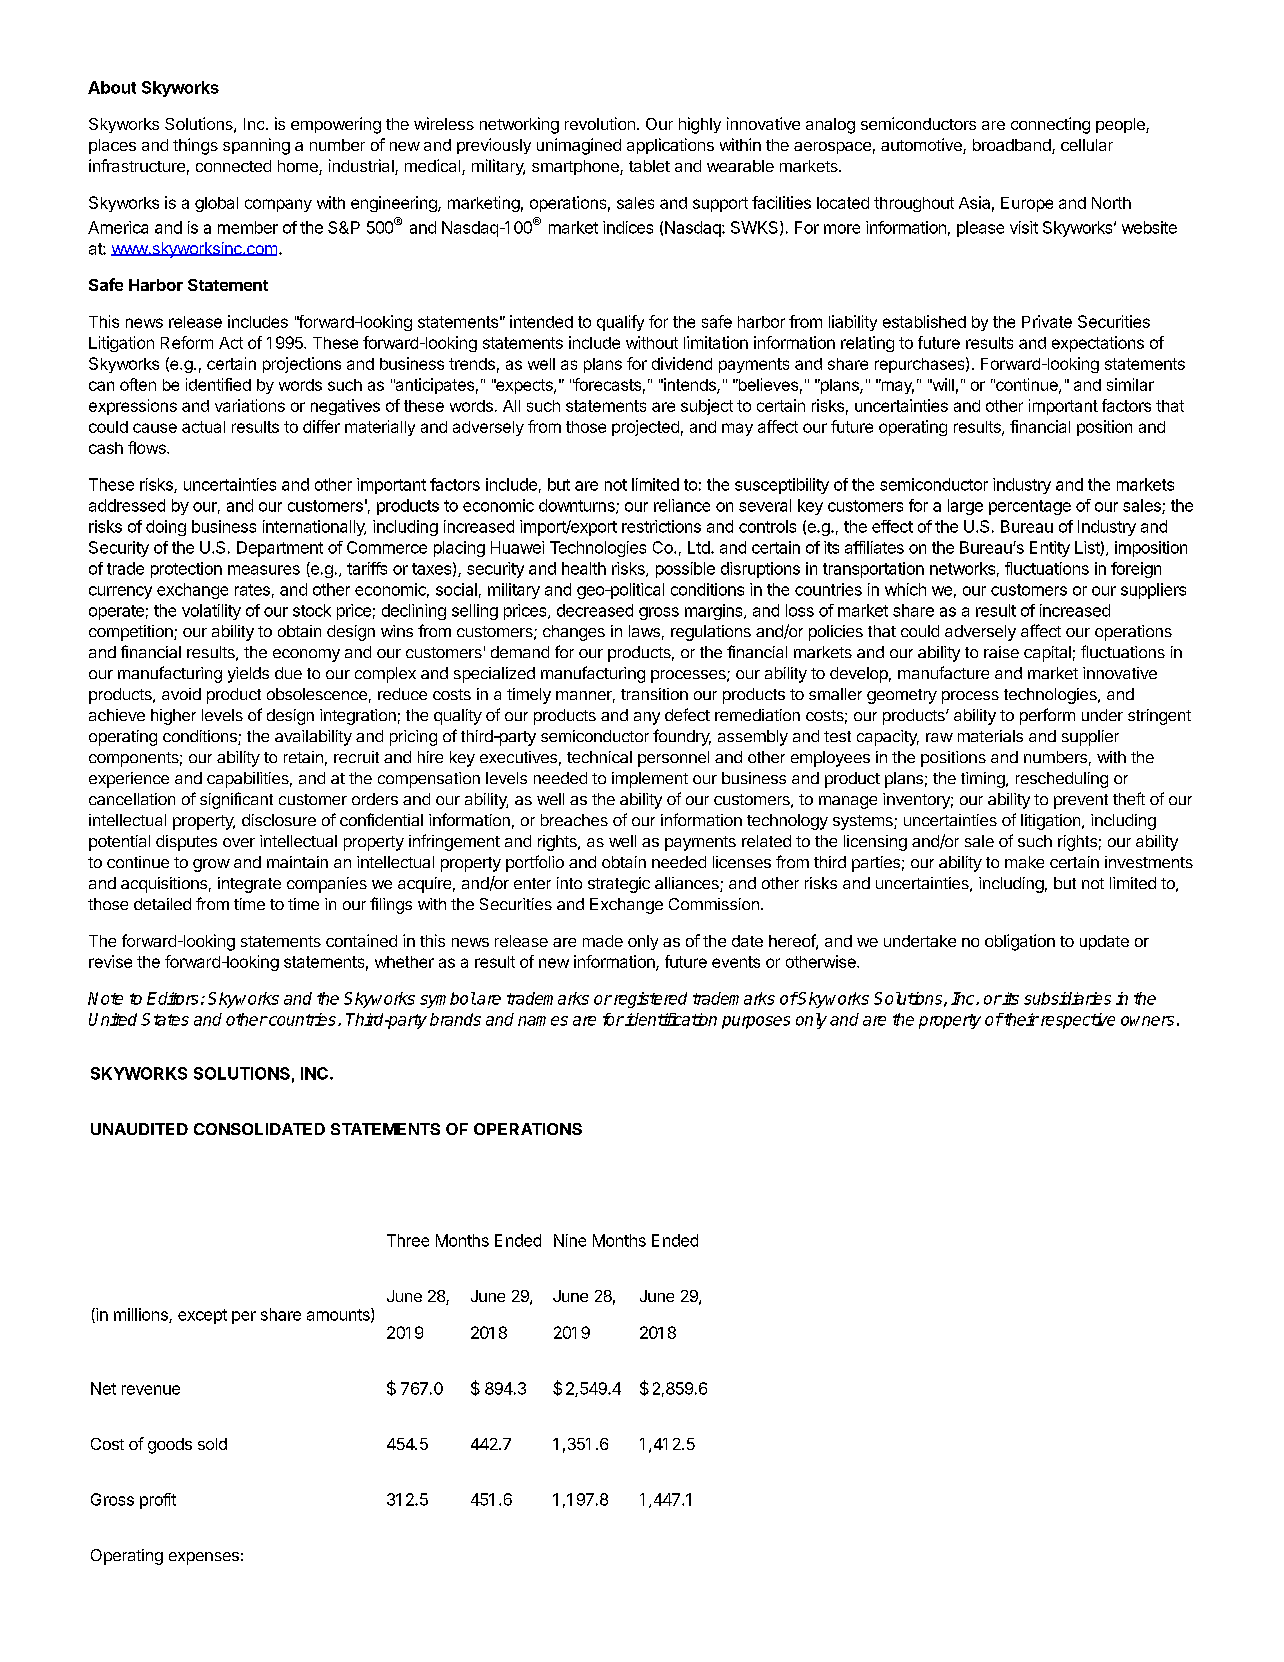  I want to click on connecting, so click(1050, 125).
